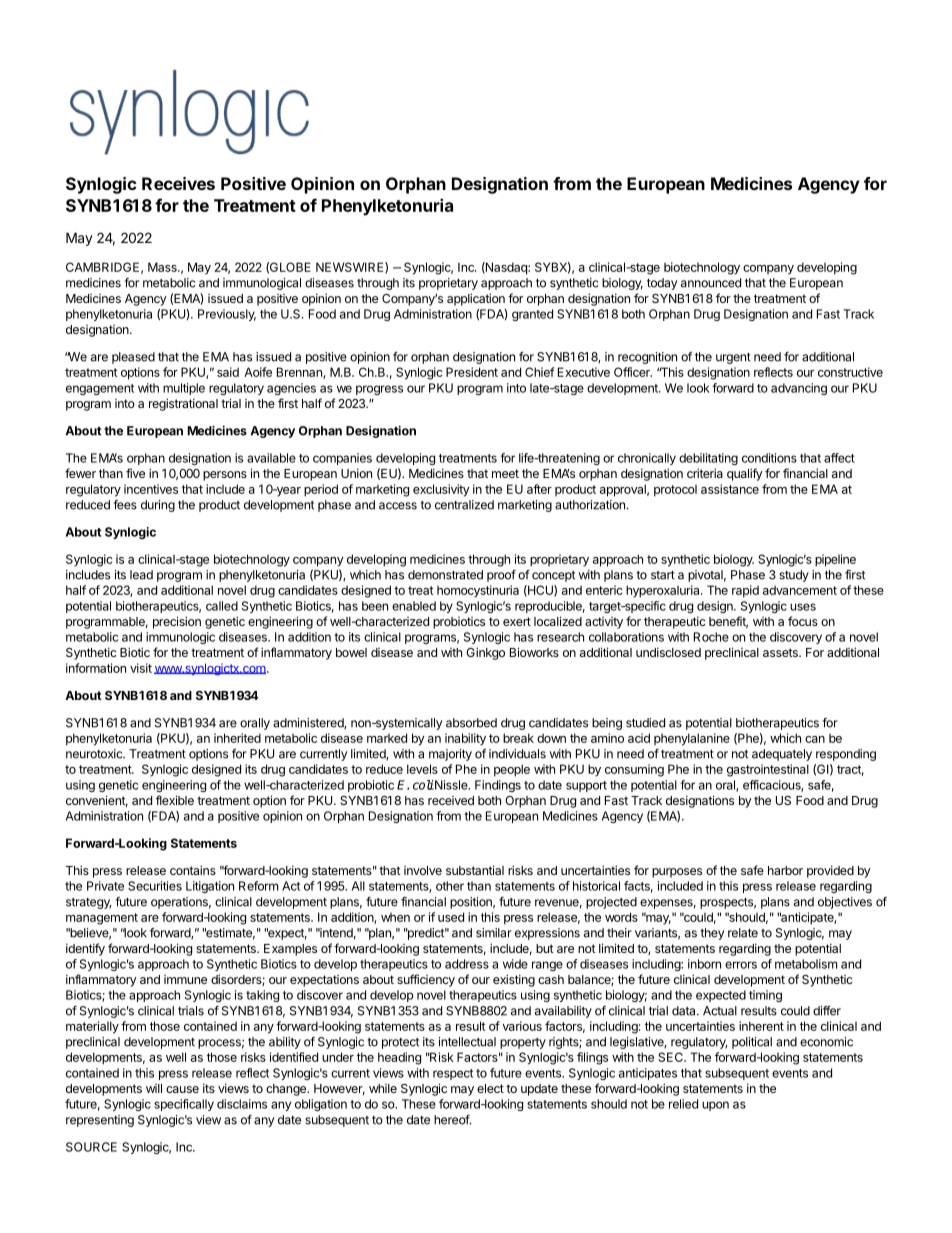  What do you see at coordinates (476, 299) in the page?
I see `application` at bounding box center [476, 299].
